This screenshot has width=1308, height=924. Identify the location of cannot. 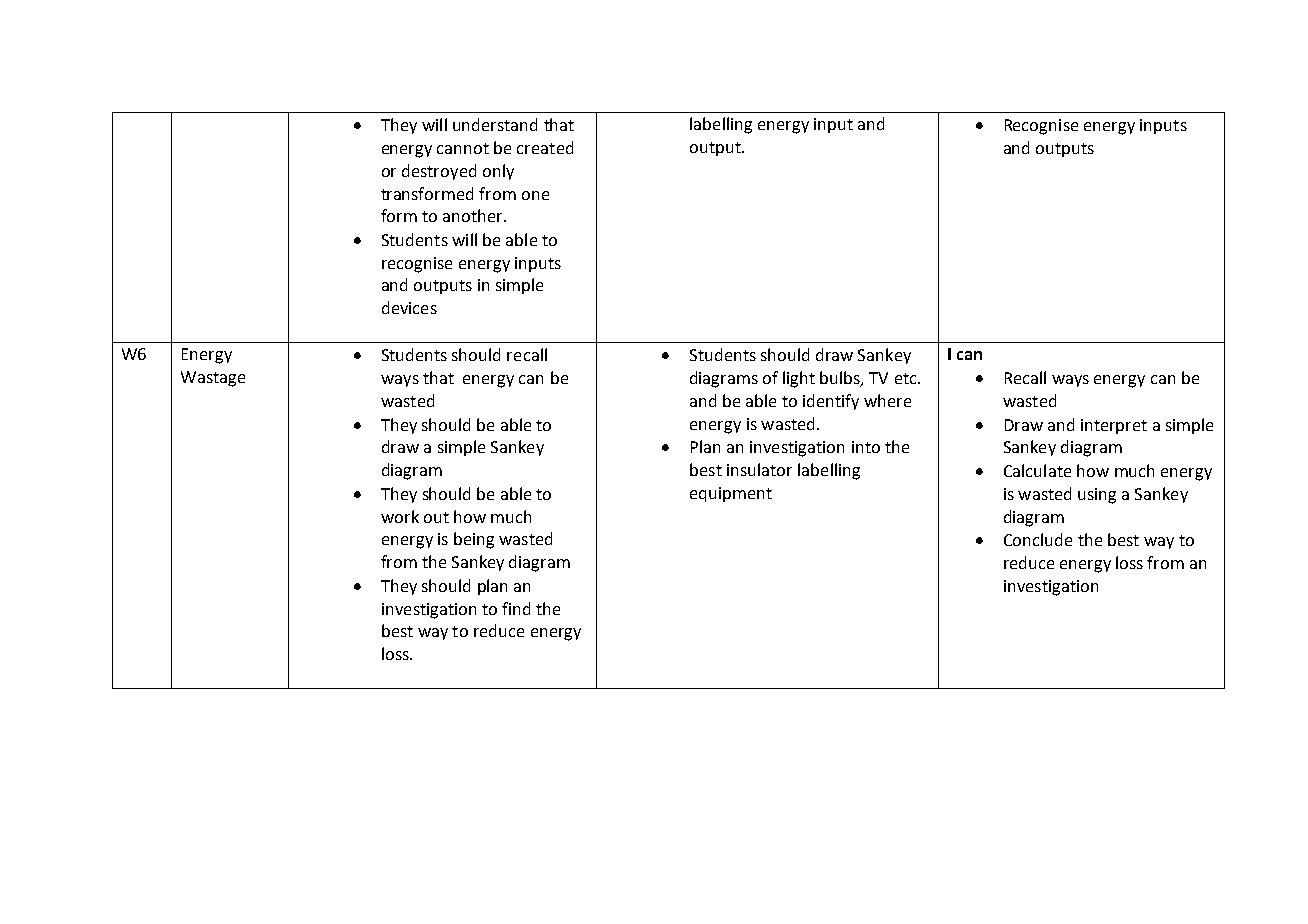
(463, 148).
